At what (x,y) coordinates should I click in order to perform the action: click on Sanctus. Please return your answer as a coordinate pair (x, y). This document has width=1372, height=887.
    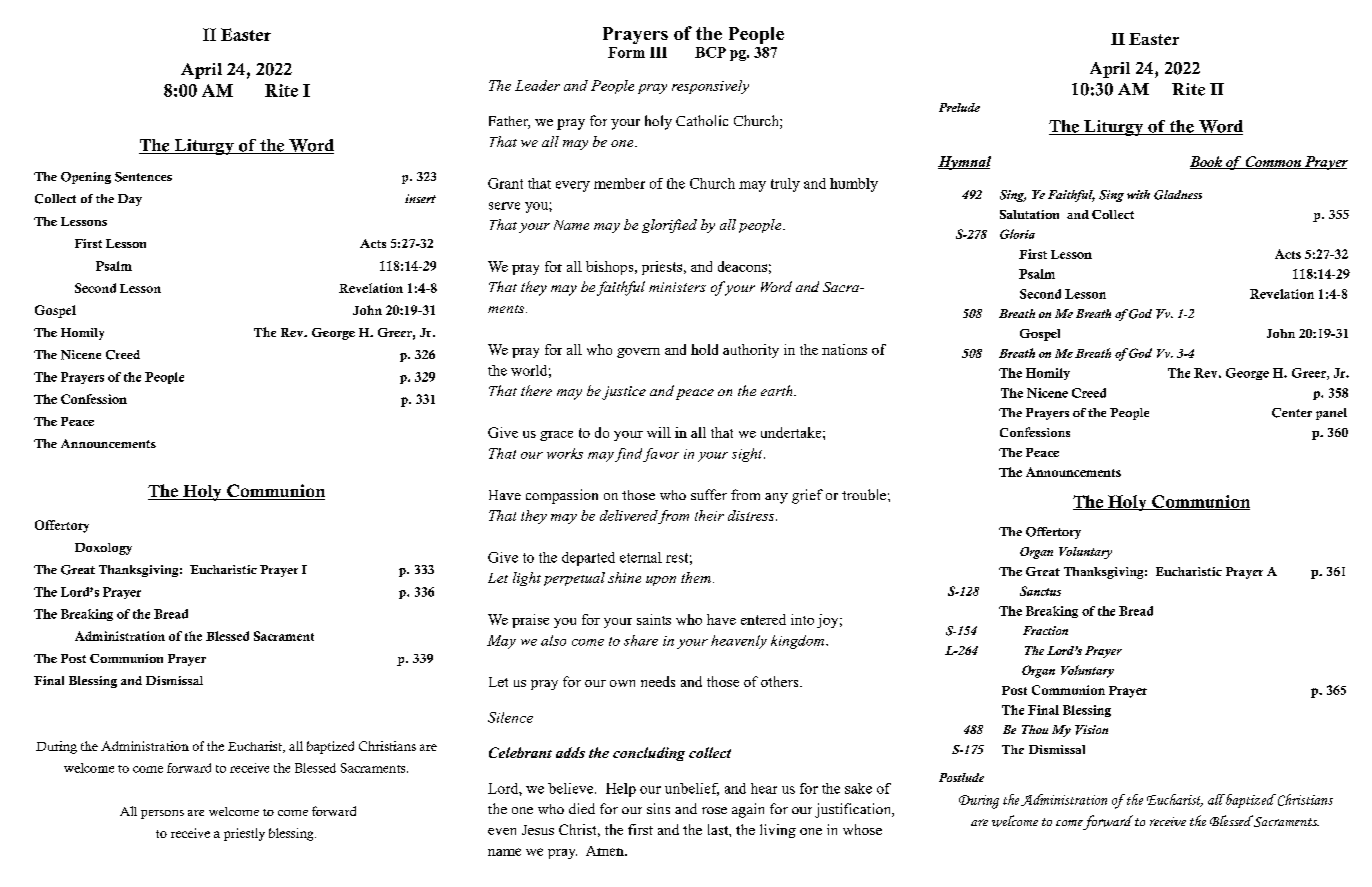
    Looking at the image, I should click on (1040, 591).
